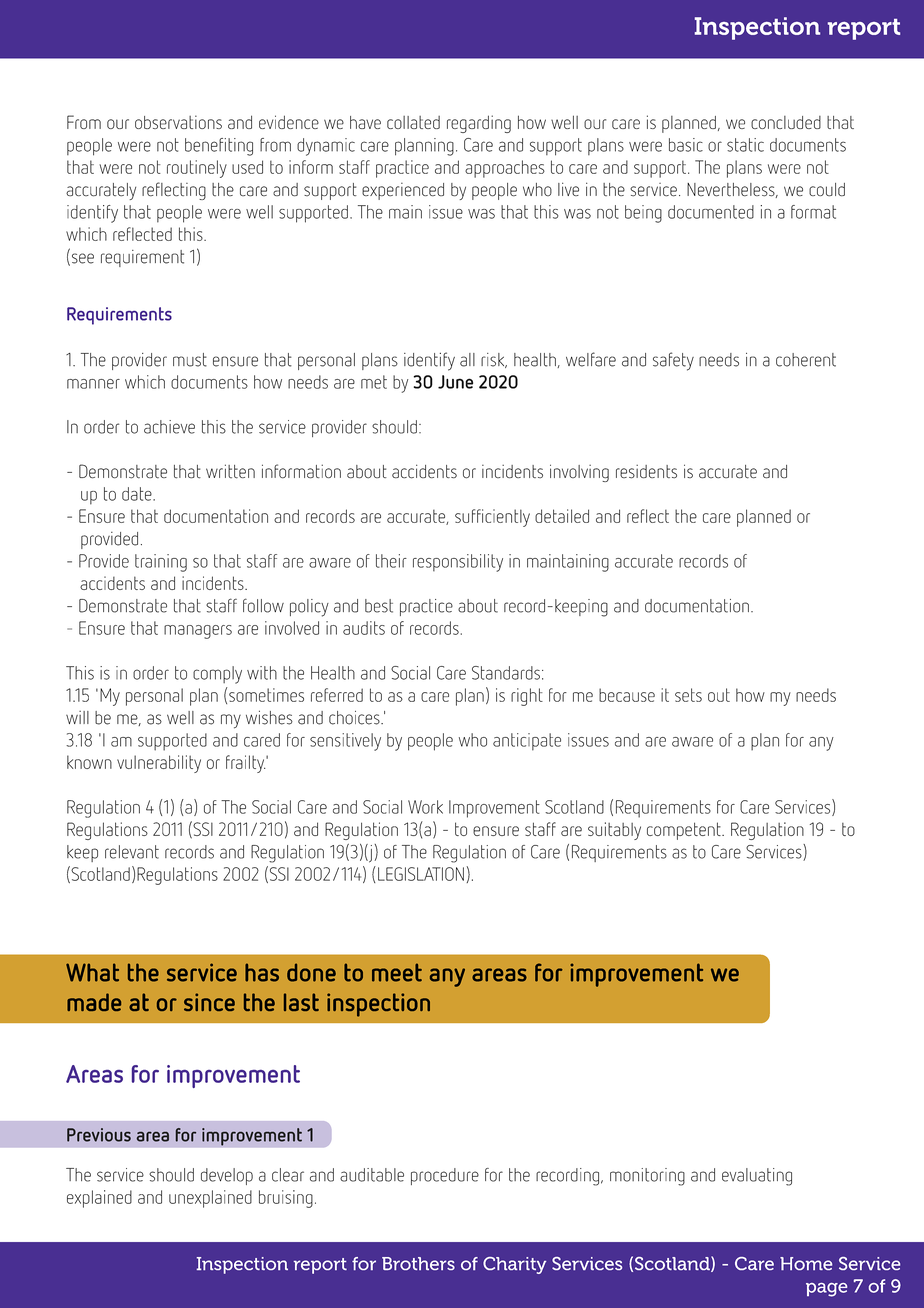  I want to click on achieve, so click(169, 427).
